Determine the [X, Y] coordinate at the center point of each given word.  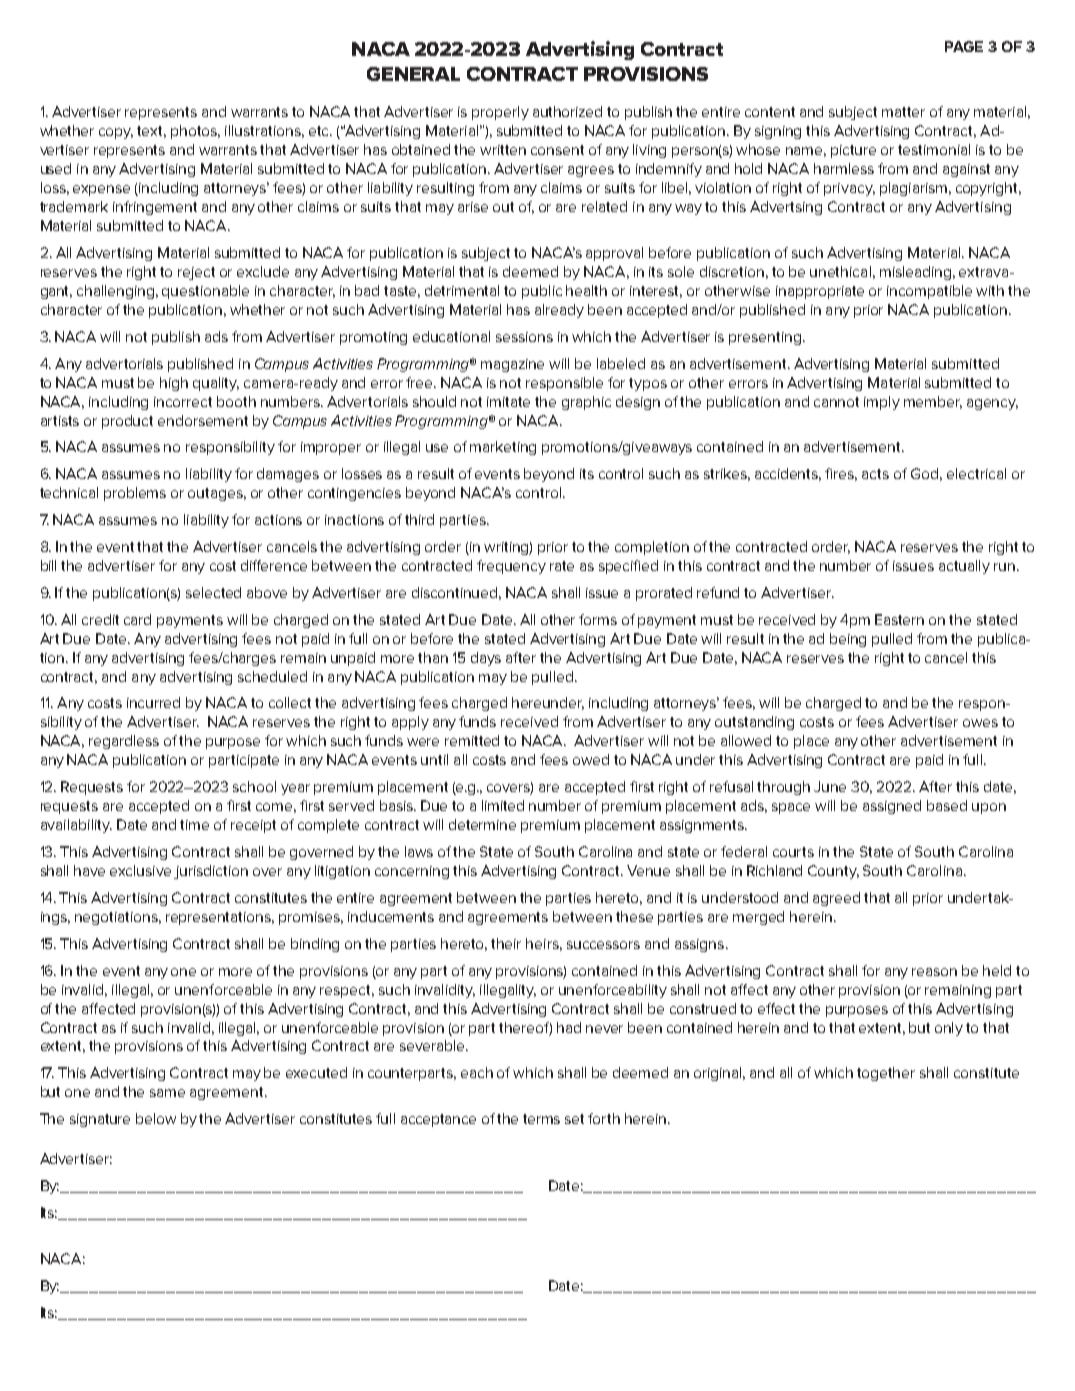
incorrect [183, 402]
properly [500, 113]
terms [541, 1119]
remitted [472, 740]
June [830, 786]
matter [903, 112]
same [167, 1093]
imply [882, 403]
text [151, 132]
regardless [124, 742]
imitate [508, 402]
